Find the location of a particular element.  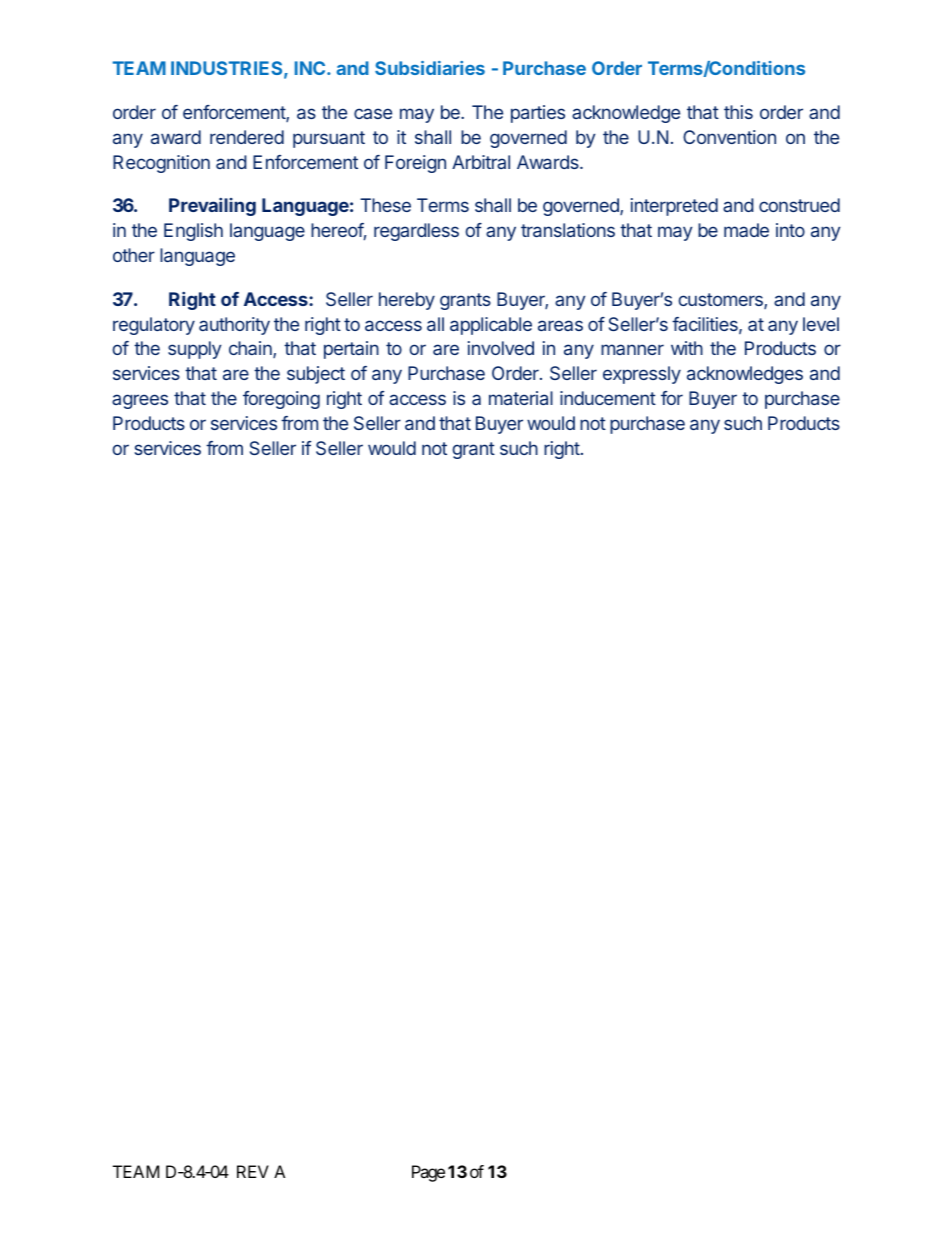

with is located at coordinates (687, 348).
